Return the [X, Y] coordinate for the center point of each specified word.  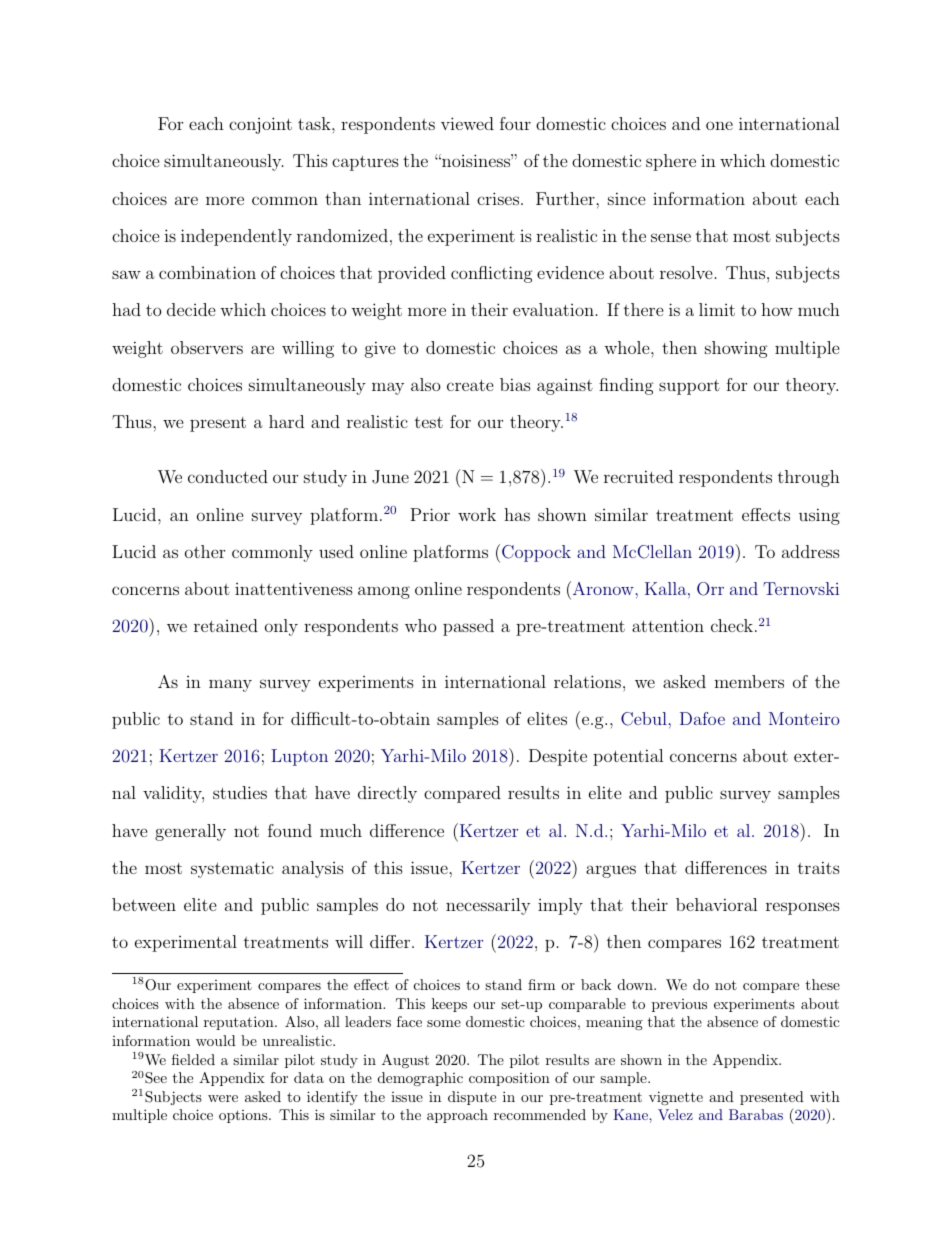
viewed [467, 123]
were [223, 1098]
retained [226, 625]
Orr [710, 589]
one [719, 125]
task [315, 123]
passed [468, 627]
